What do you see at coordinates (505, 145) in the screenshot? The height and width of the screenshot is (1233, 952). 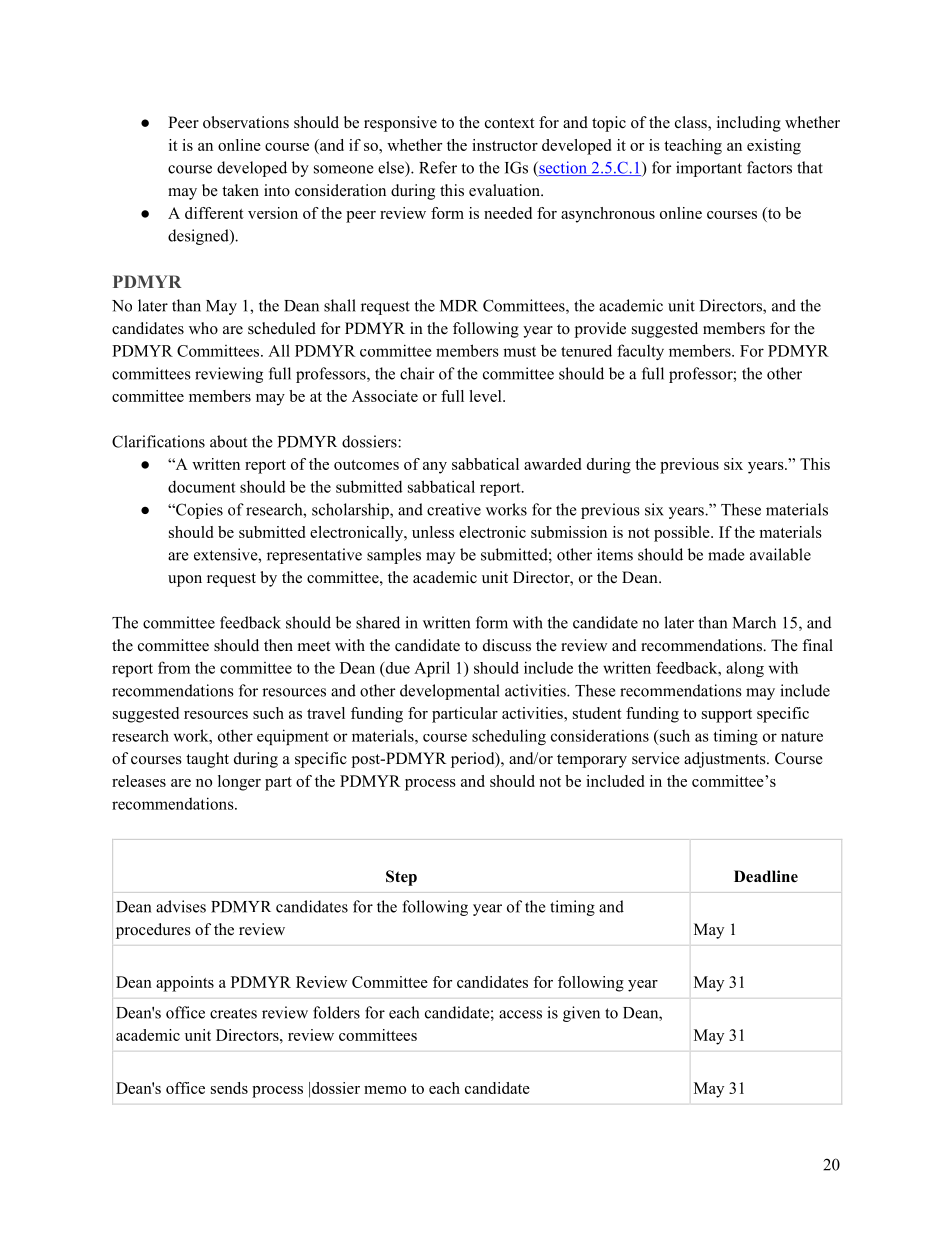 I see `instructor` at bounding box center [505, 145].
